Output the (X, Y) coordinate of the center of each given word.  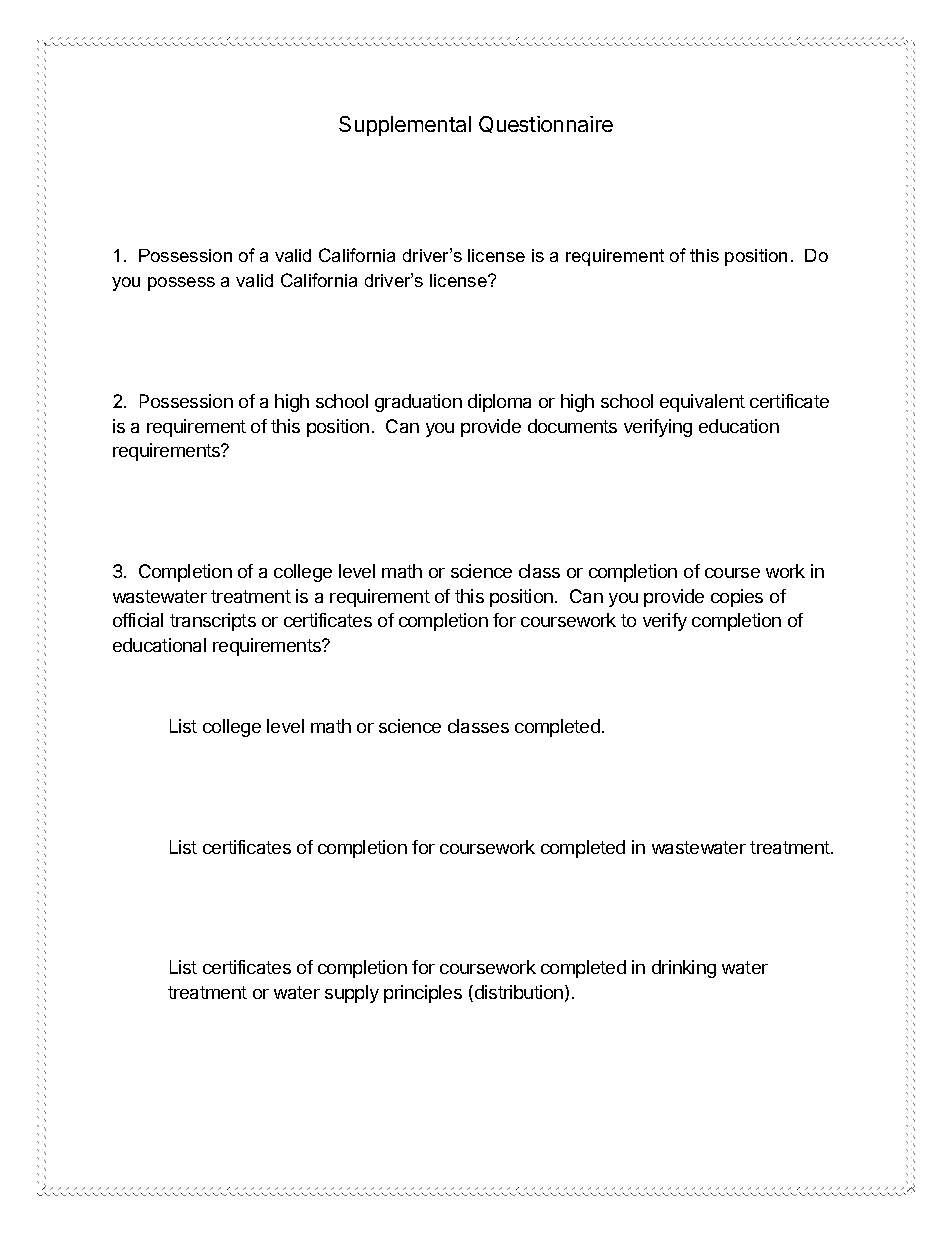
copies (737, 598)
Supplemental (405, 126)
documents (572, 426)
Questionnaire (546, 124)
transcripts (213, 622)
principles (423, 994)
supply (352, 994)
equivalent (702, 403)
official (138, 620)
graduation (418, 403)
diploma (499, 403)
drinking (684, 969)
